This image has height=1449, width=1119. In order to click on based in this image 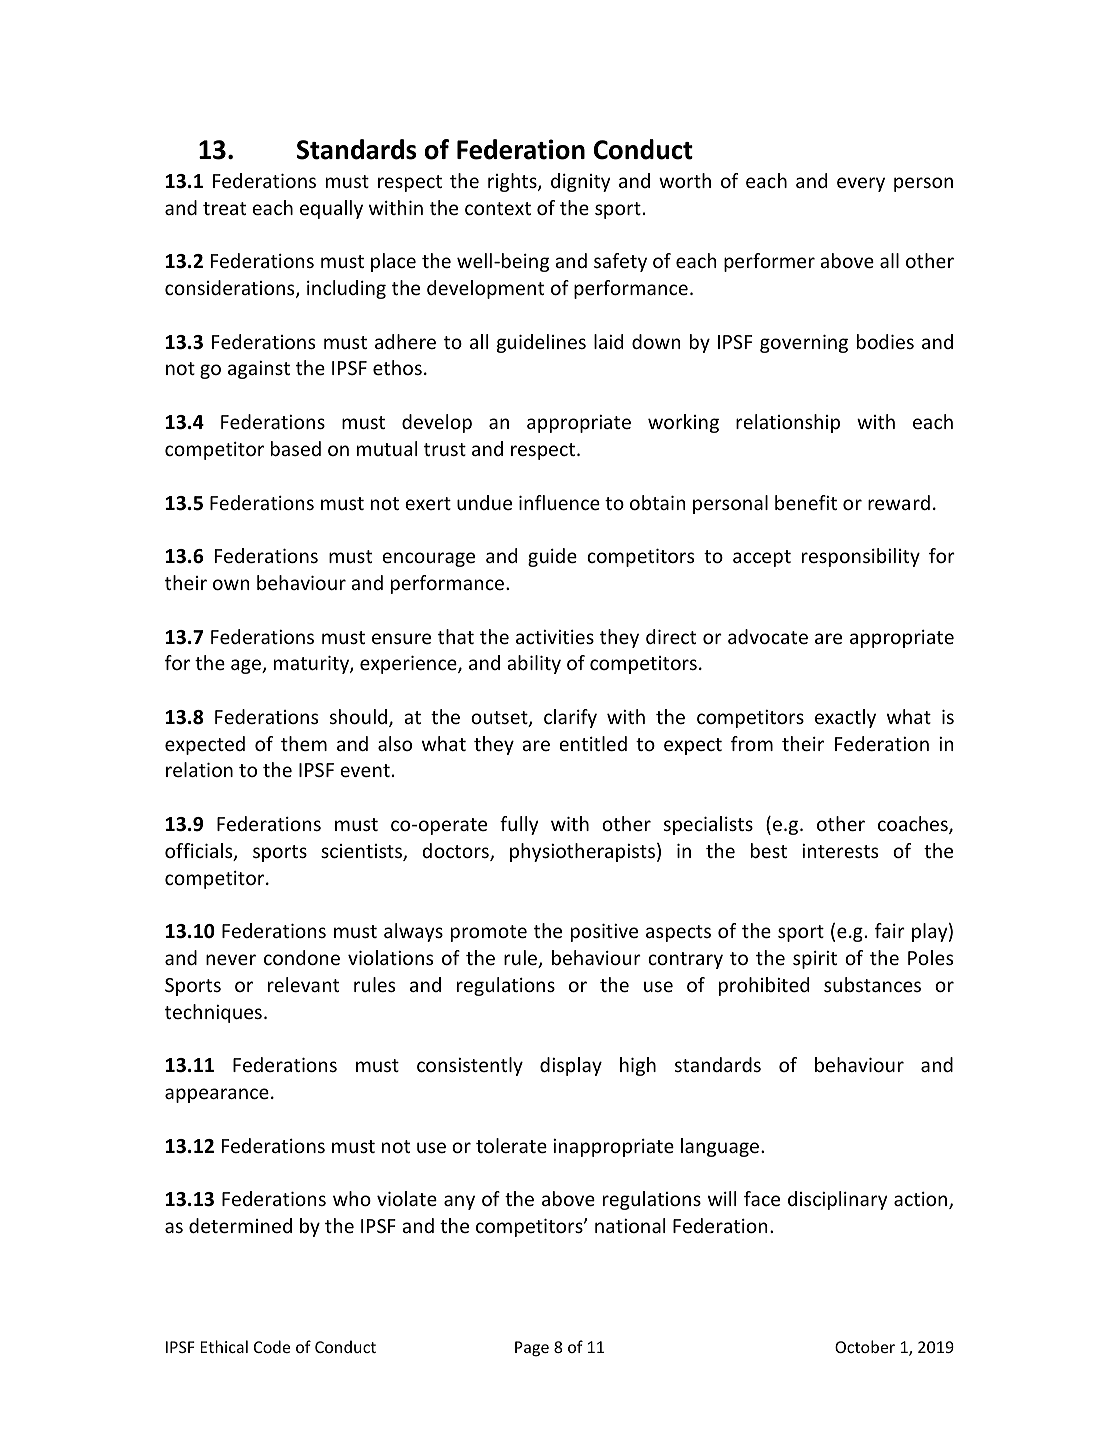, I will do `click(296, 448)`.
